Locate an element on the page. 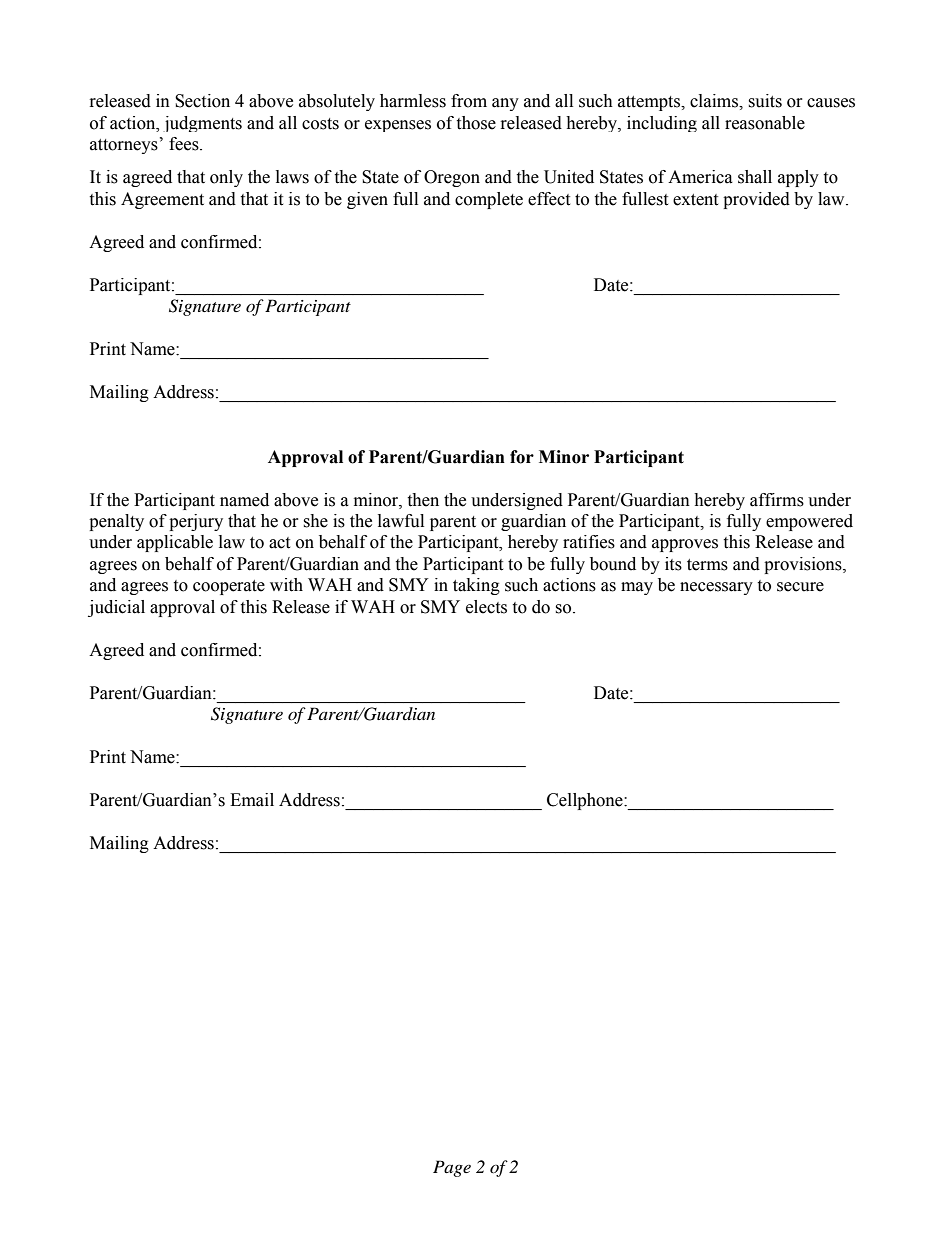 The width and height of the page is (952, 1233). elects is located at coordinates (486, 607).
